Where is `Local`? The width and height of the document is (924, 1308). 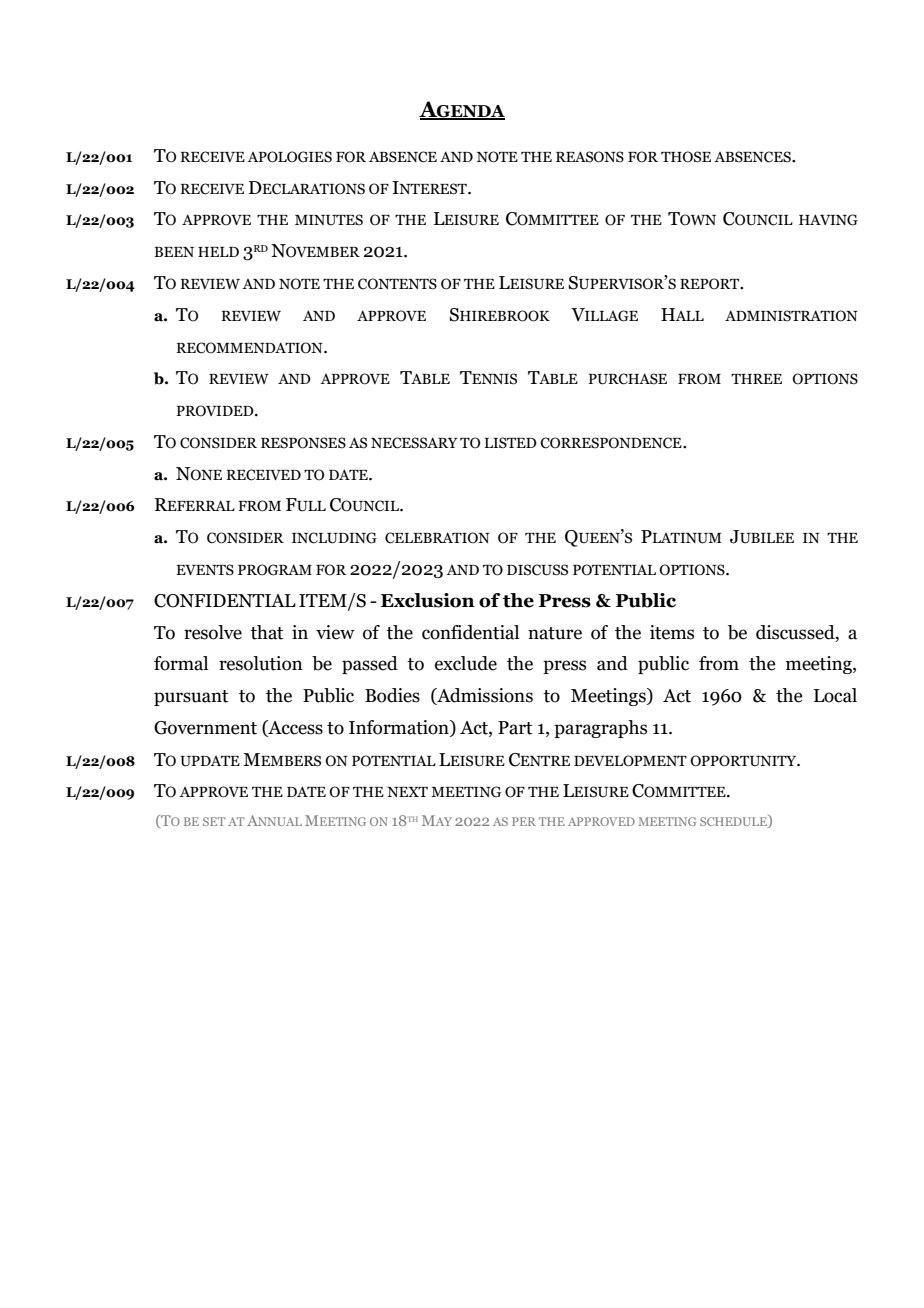 Local is located at coordinates (835, 695).
